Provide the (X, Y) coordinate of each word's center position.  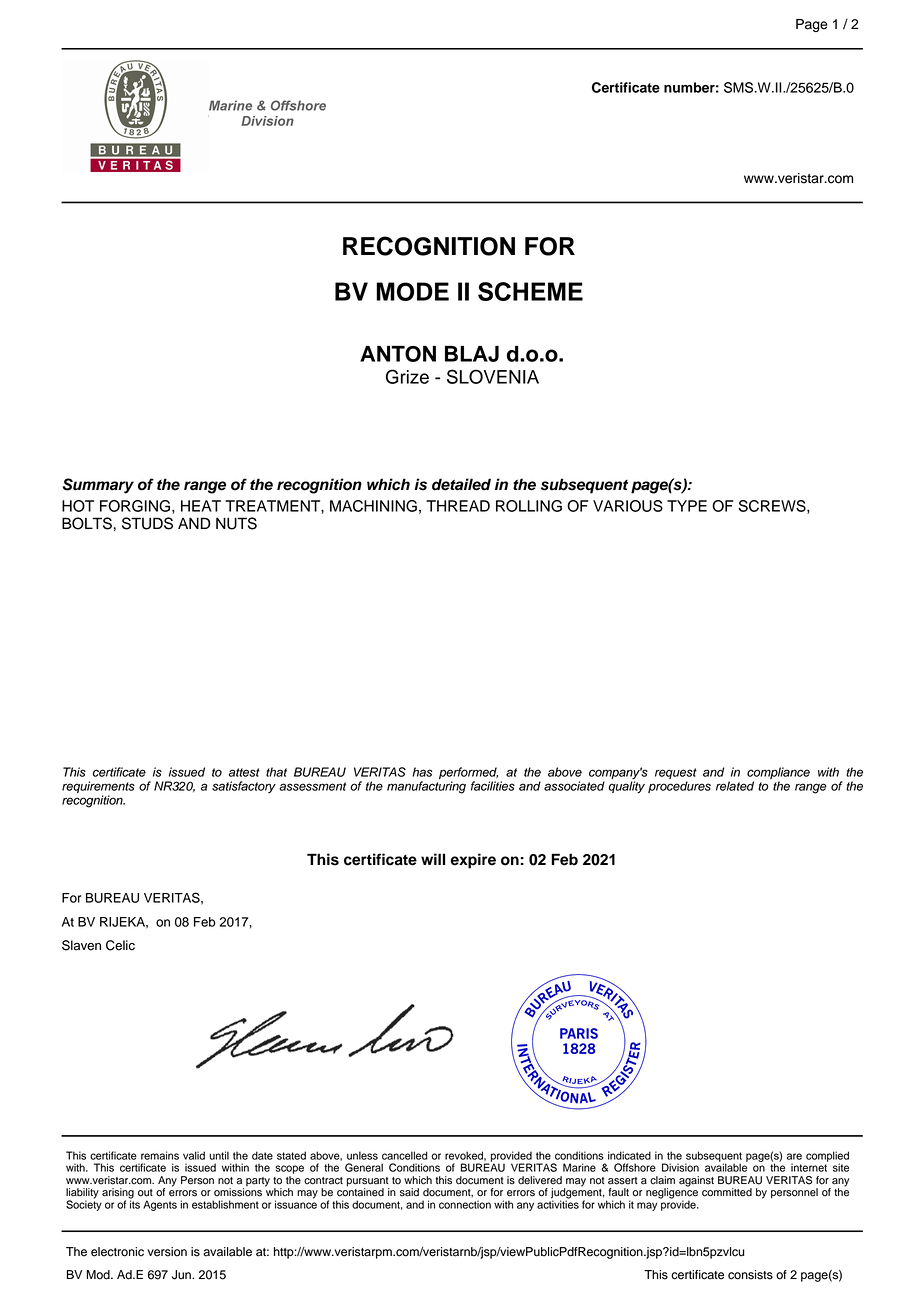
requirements (98, 788)
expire (473, 861)
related (735, 786)
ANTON (398, 354)
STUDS (147, 523)
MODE (412, 291)
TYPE (687, 506)
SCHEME (530, 291)
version (167, 1252)
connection (465, 1204)
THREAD (458, 506)
